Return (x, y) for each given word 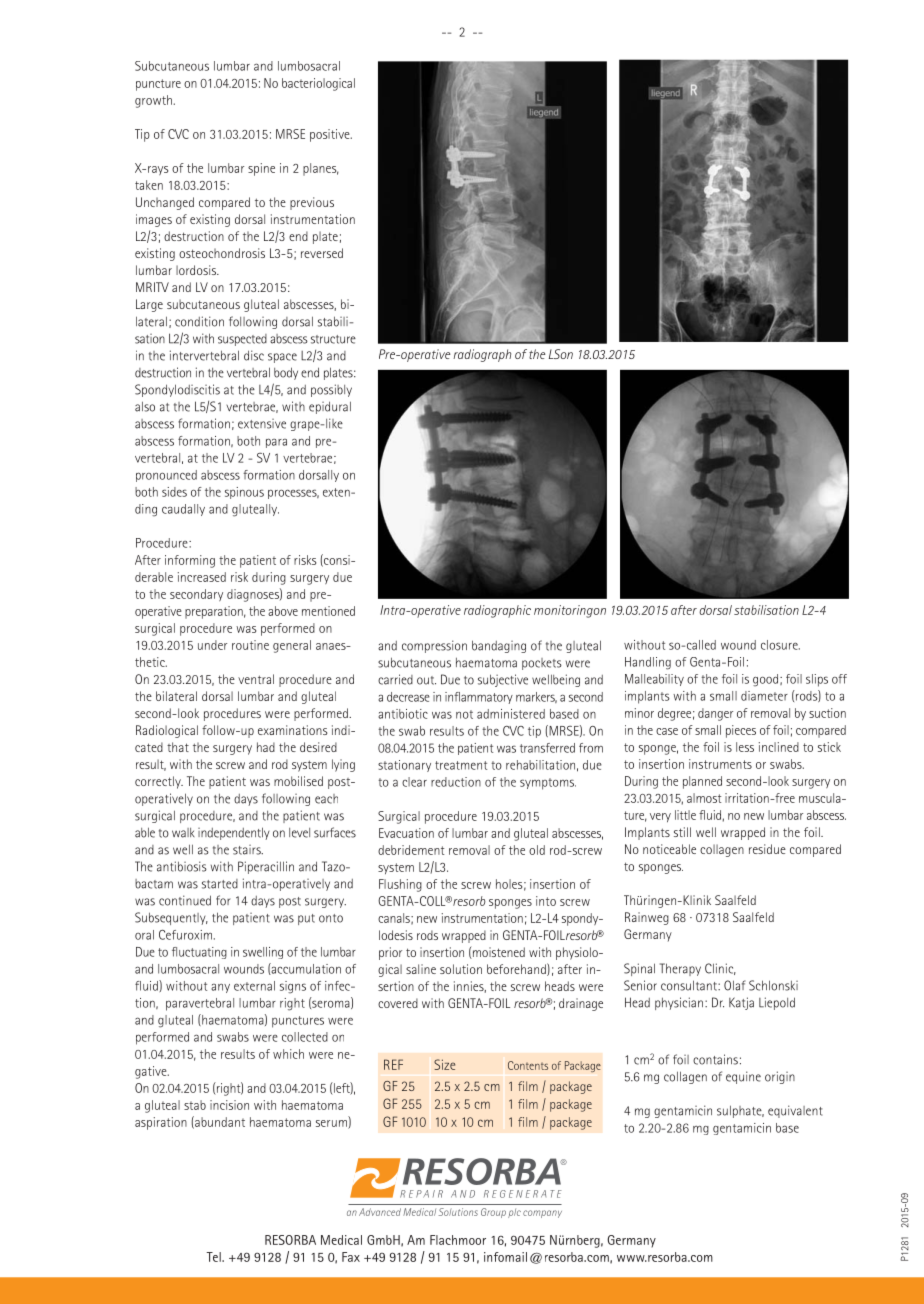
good (765, 680)
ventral (256, 679)
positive (331, 135)
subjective (503, 680)
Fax (351, 1257)
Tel (214, 1257)
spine (261, 169)
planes (321, 169)
